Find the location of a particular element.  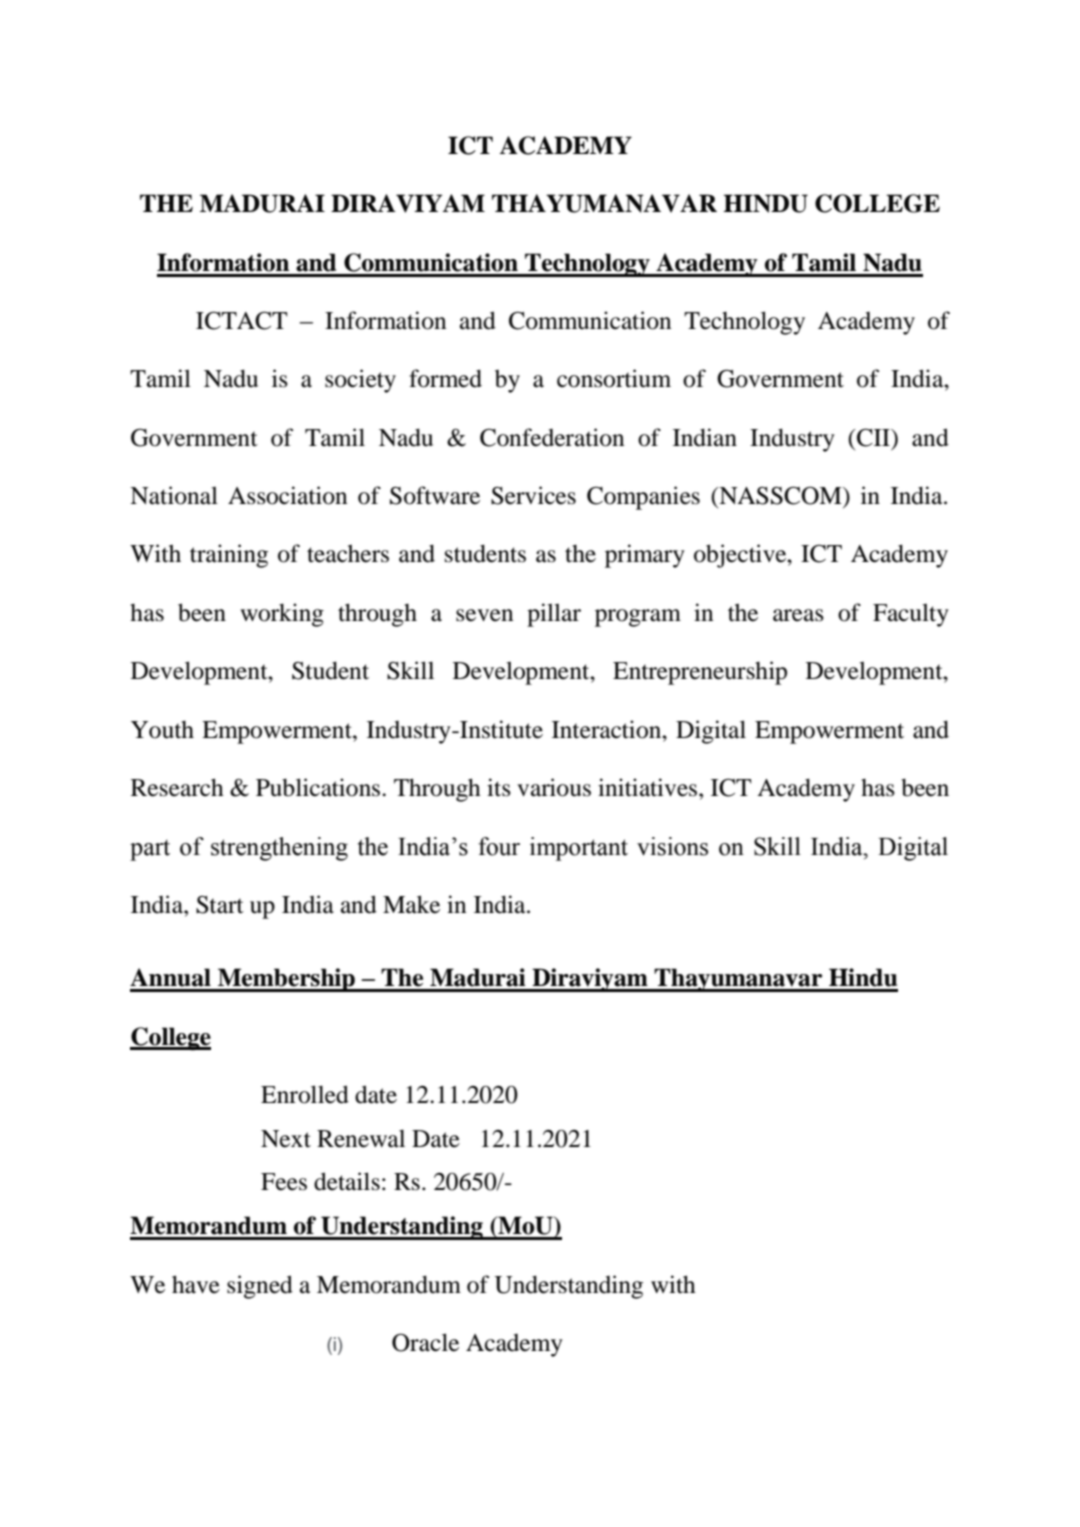

visions is located at coordinates (672, 846).
